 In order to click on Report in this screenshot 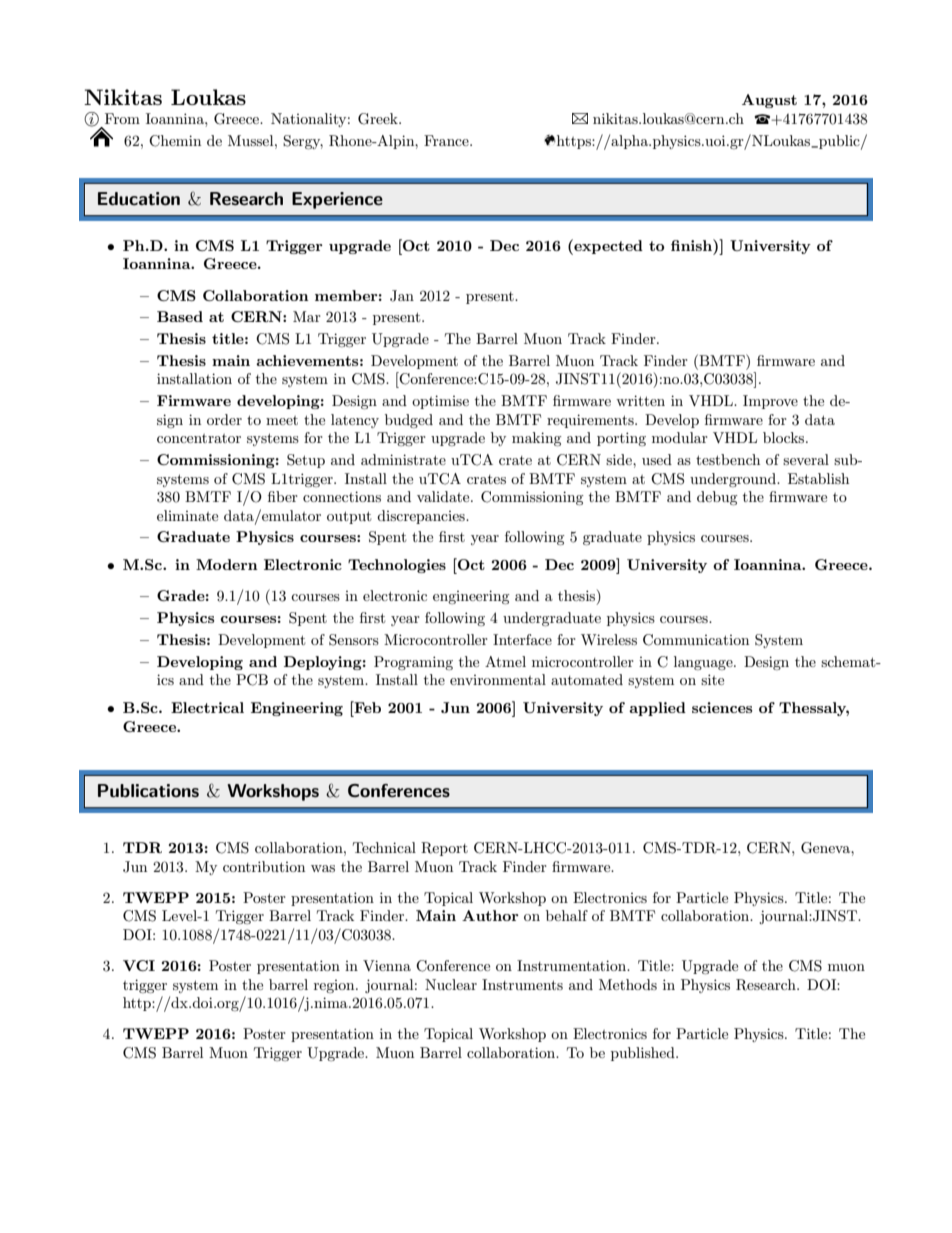, I will do `click(444, 849)`.
